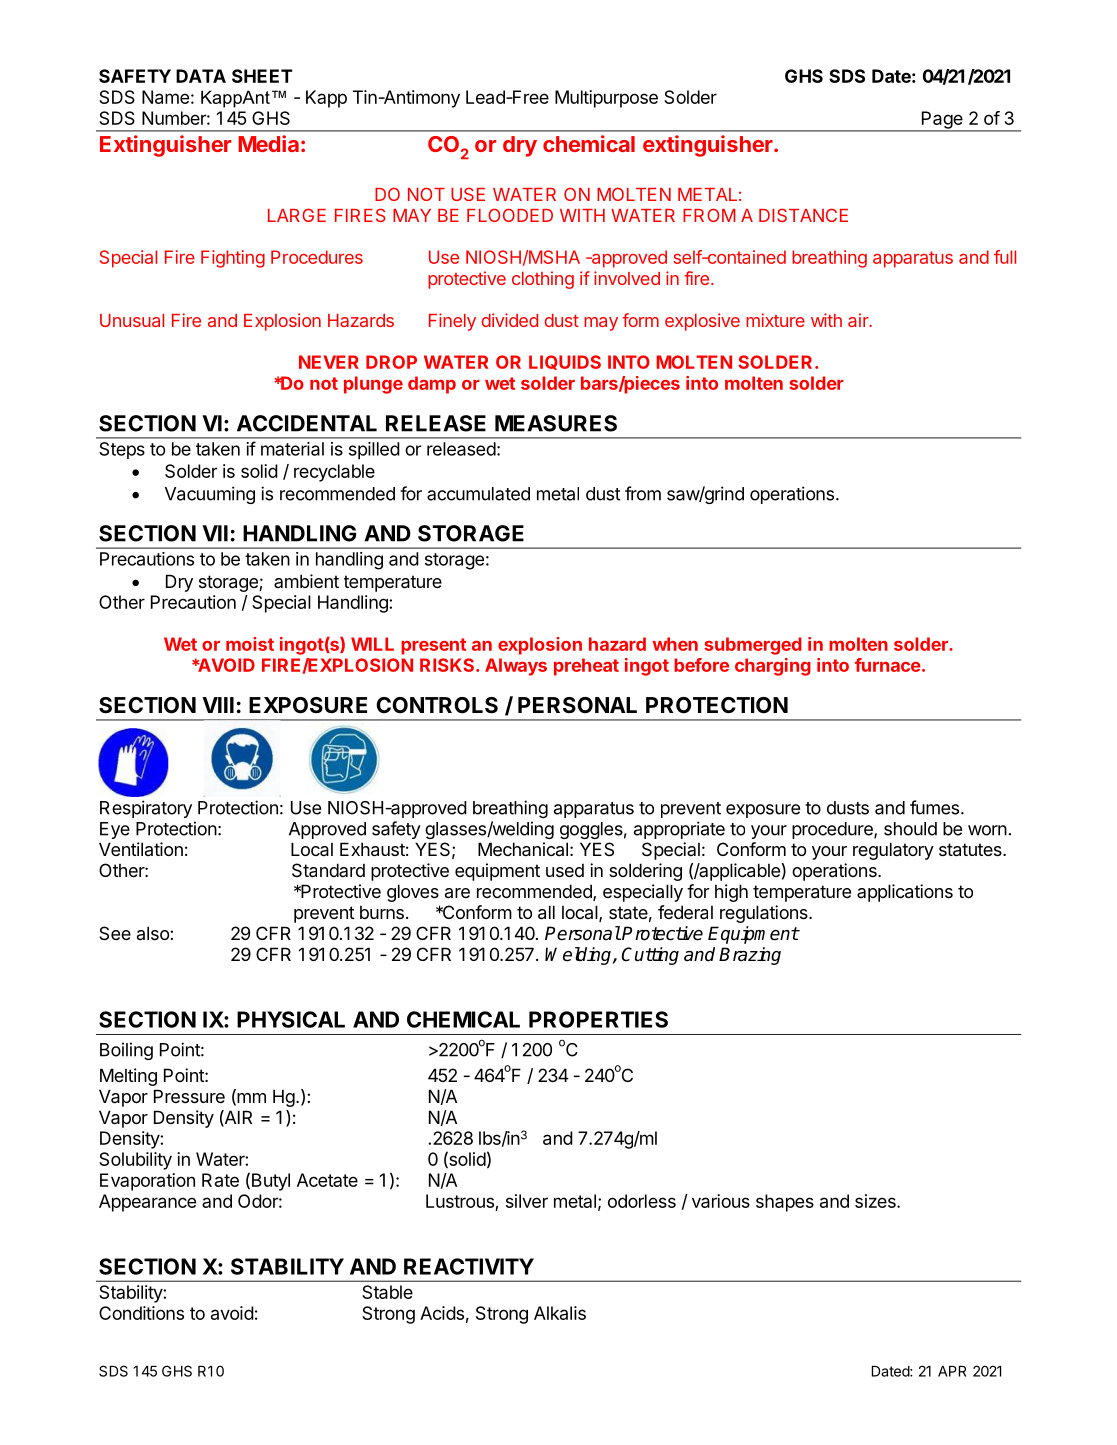 This image has width=1117, height=1445. What do you see at coordinates (942, 121) in the image?
I see `Page` at bounding box center [942, 121].
